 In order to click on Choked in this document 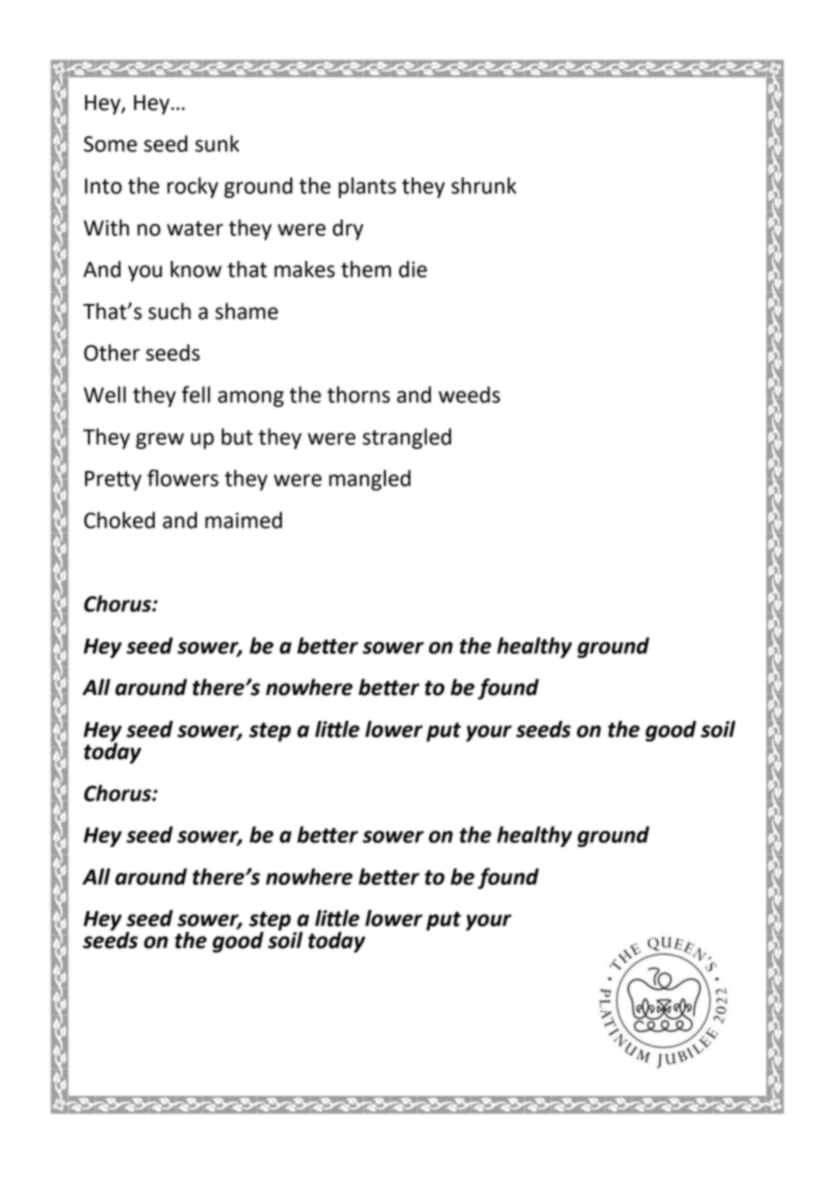, I will do `click(119, 520)`.
